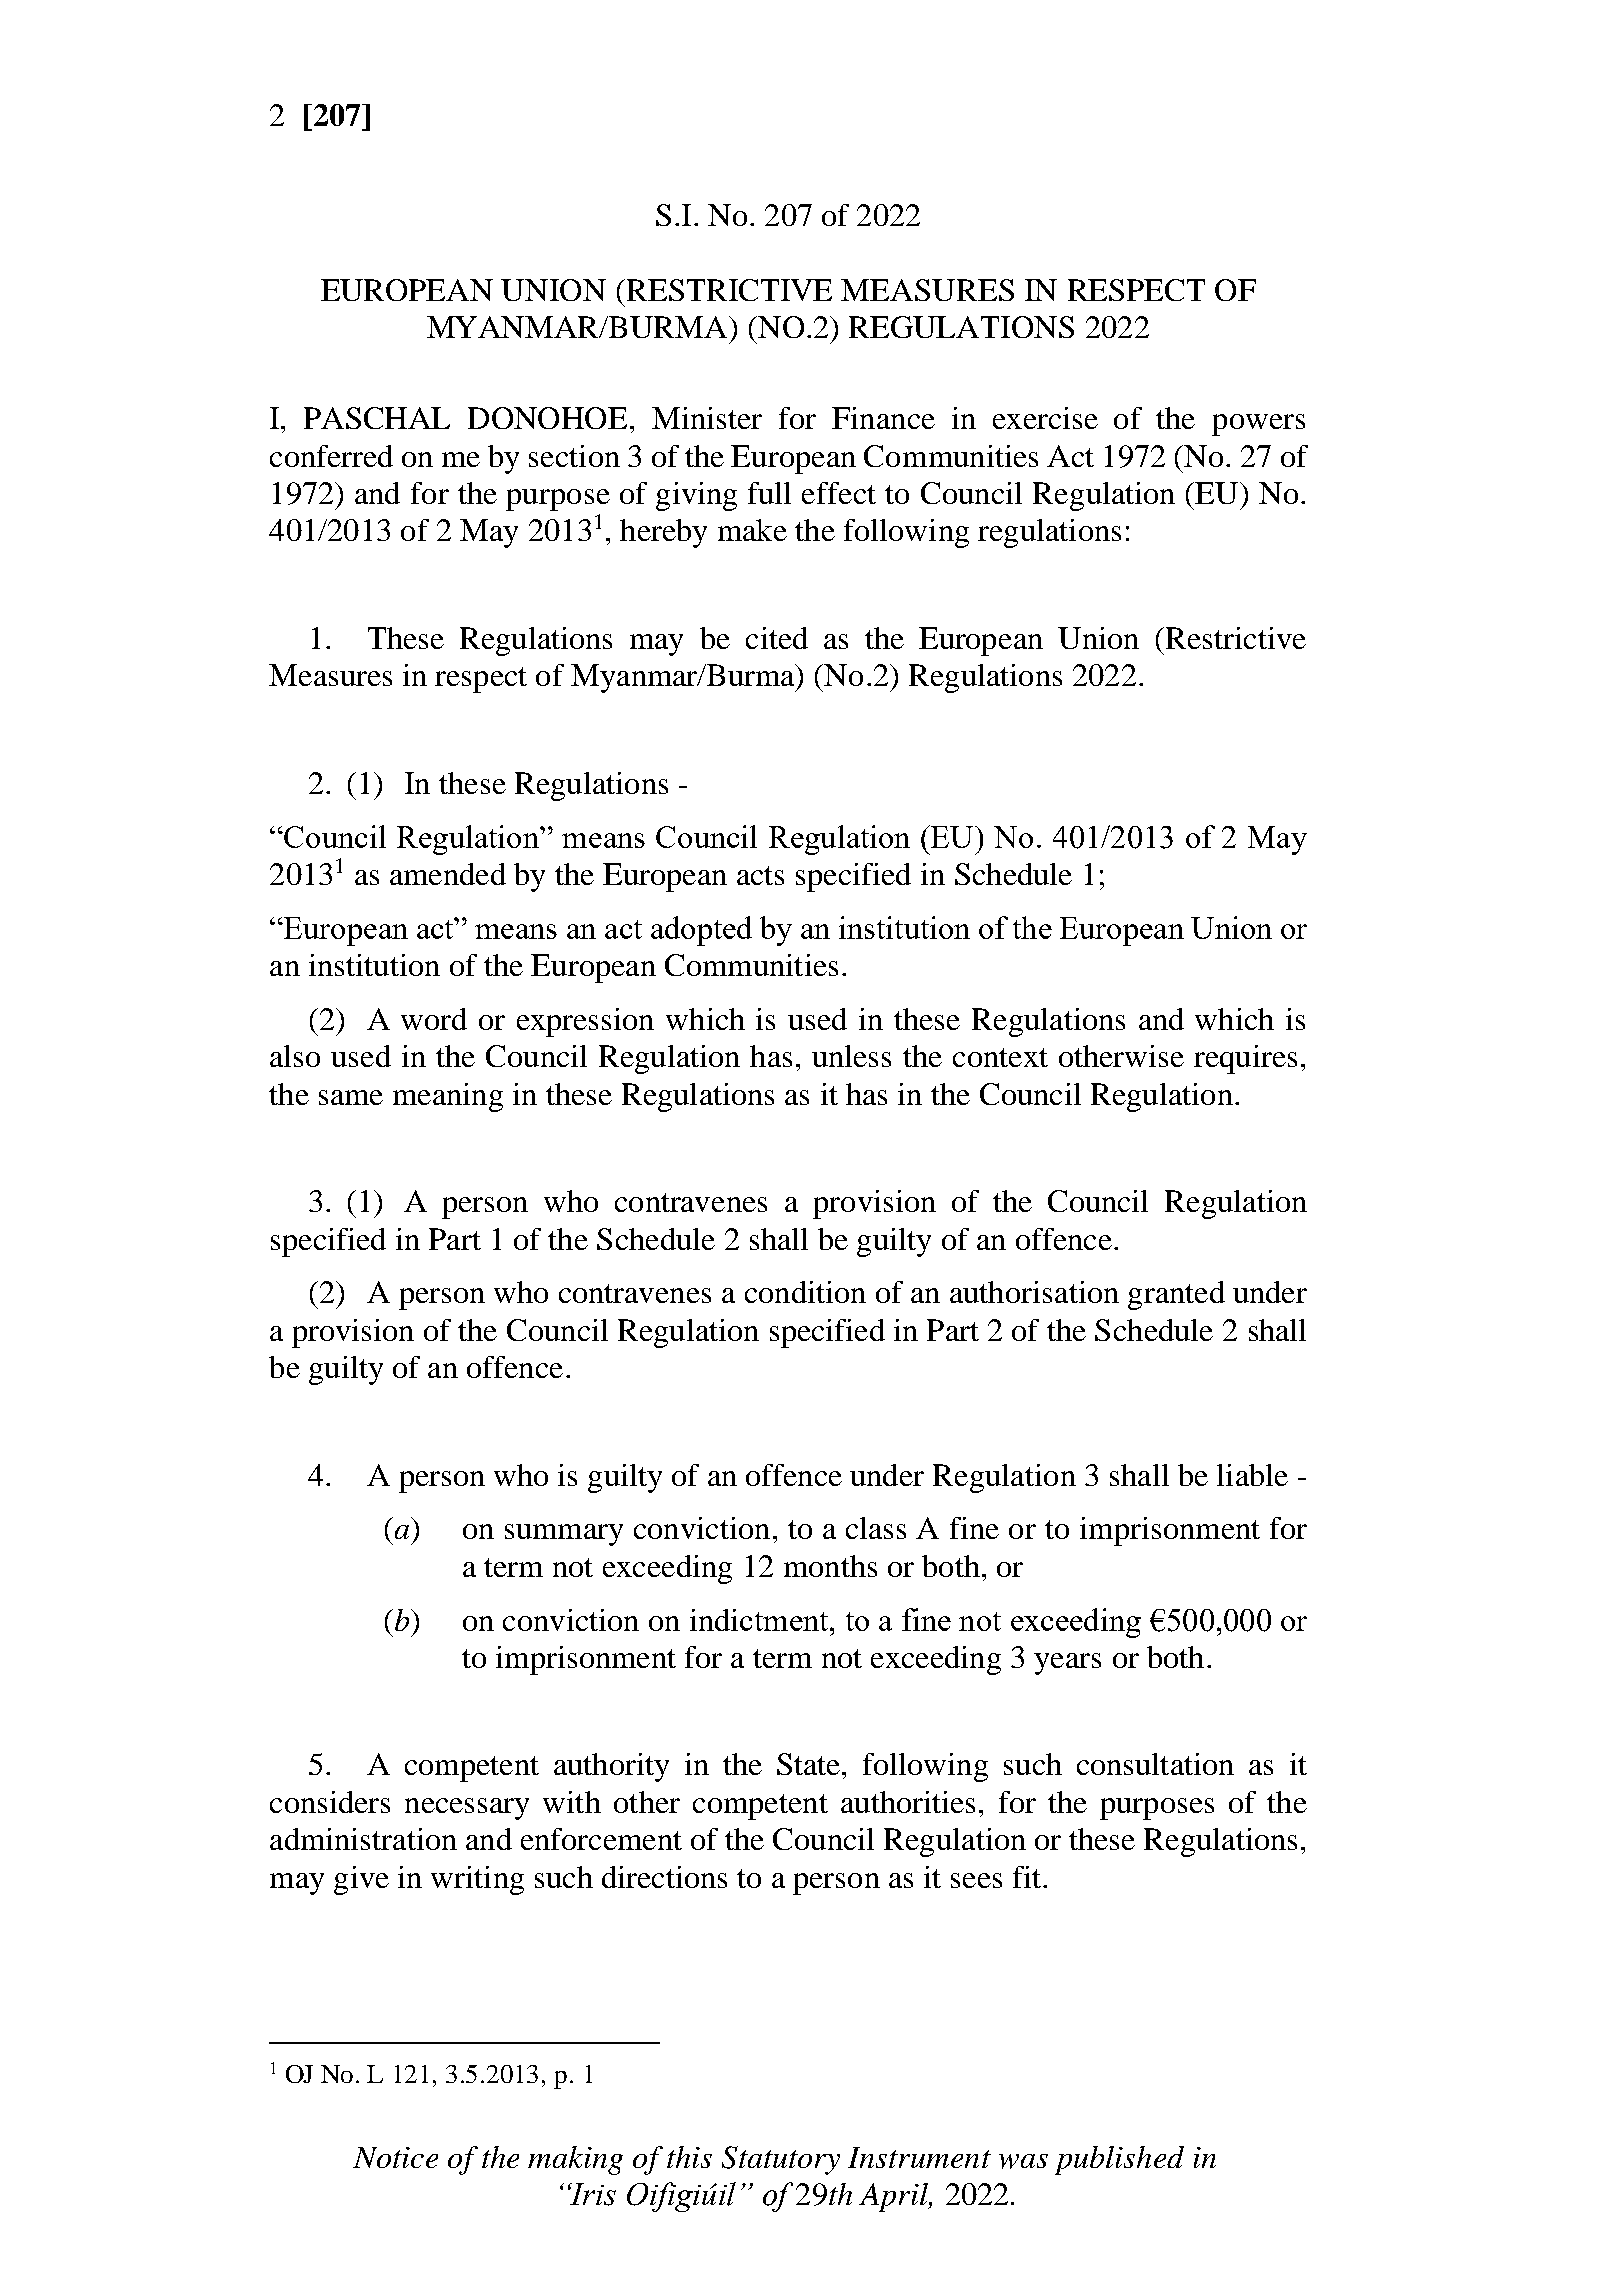 The width and height of the page is (1615, 2284). What do you see at coordinates (805, 1292) in the page?
I see `condition` at bounding box center [805, 1292].
